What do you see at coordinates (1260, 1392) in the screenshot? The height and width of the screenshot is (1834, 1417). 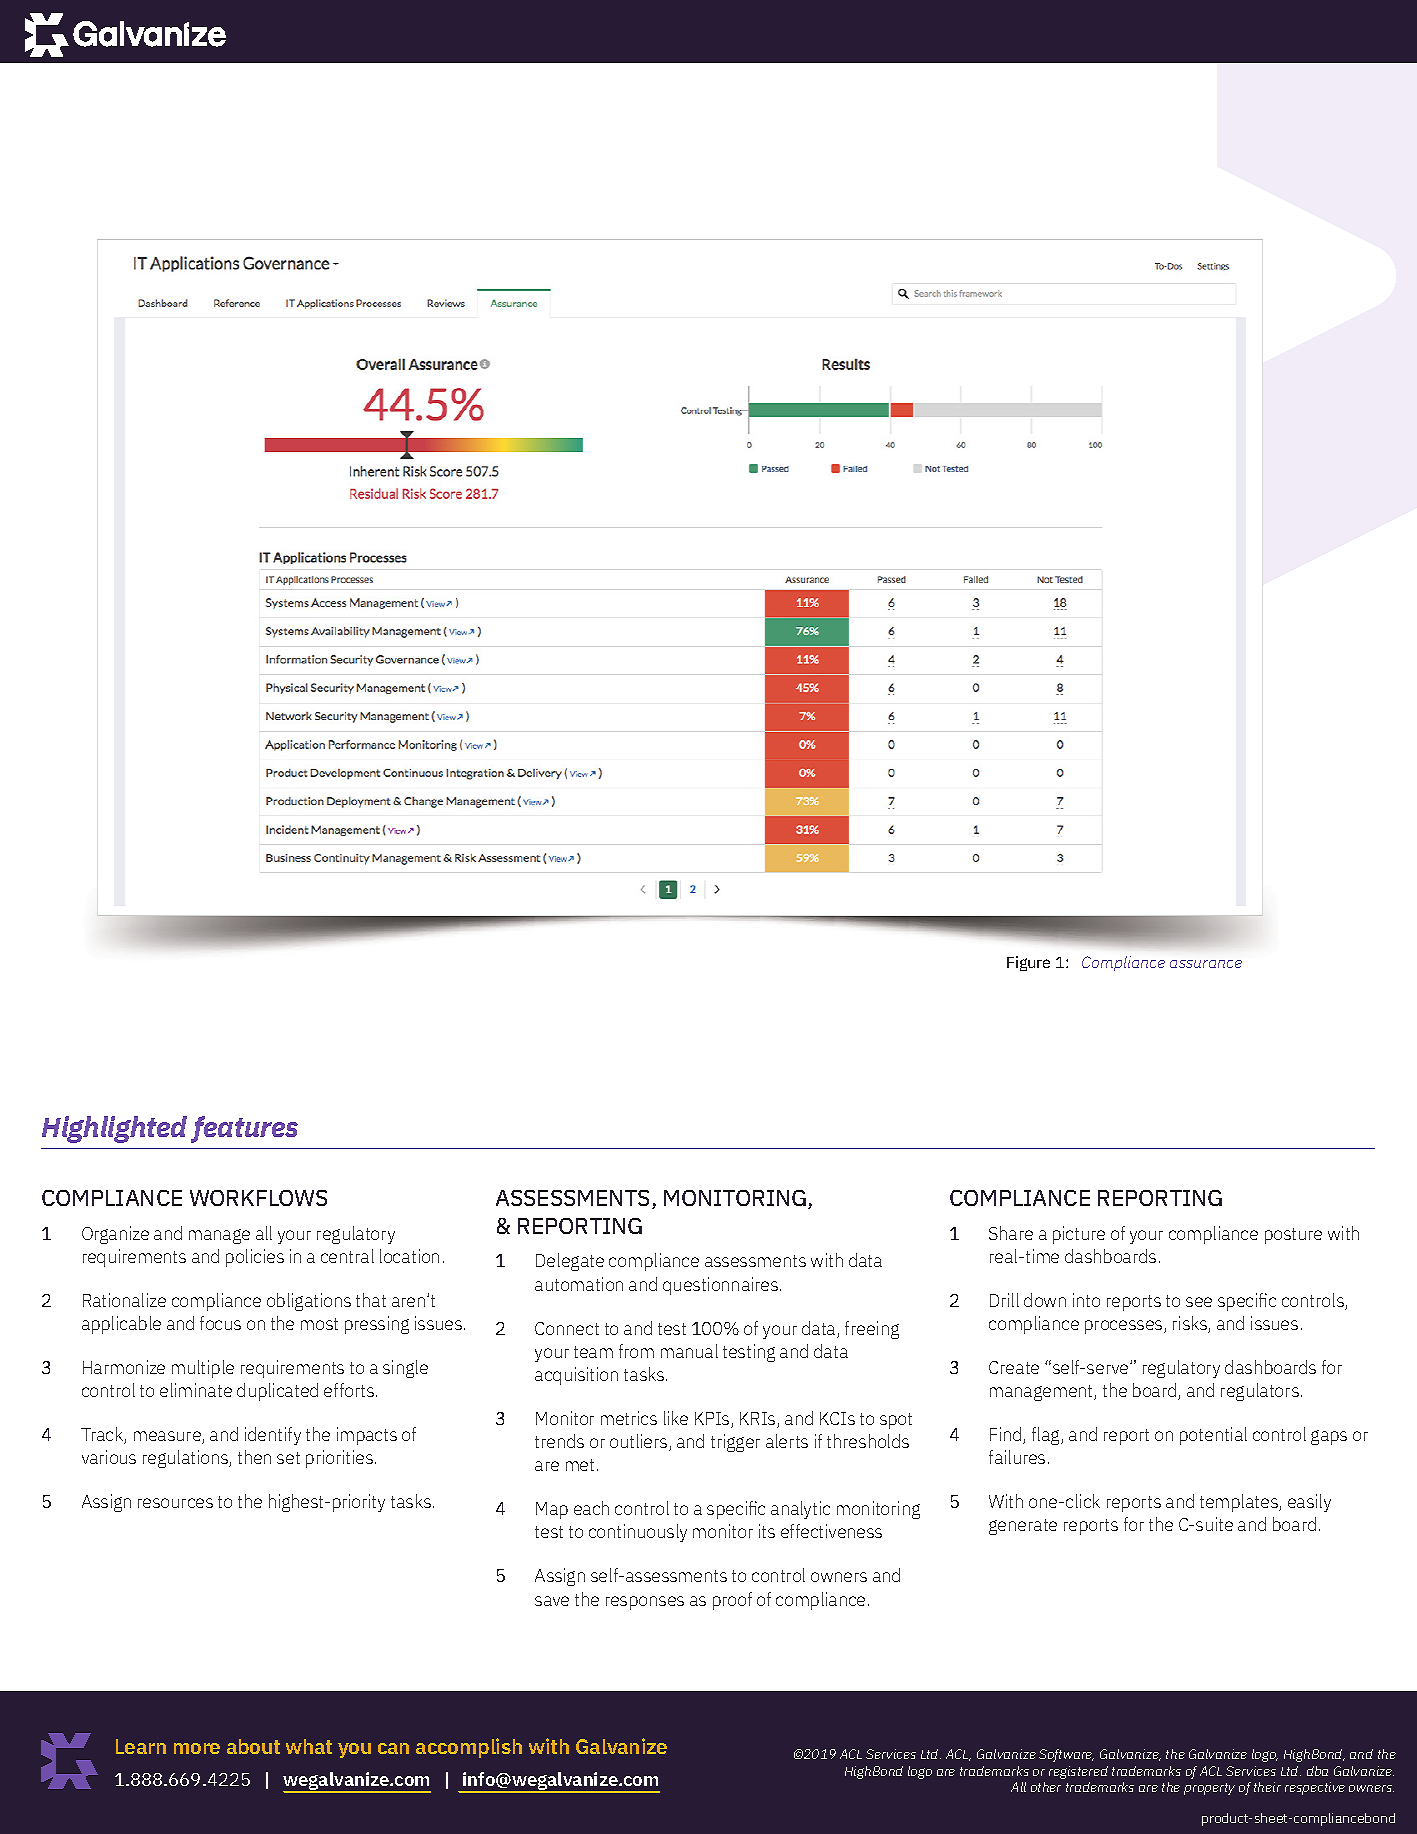 I see `regulators` at bounding box center [1260, 1392].
